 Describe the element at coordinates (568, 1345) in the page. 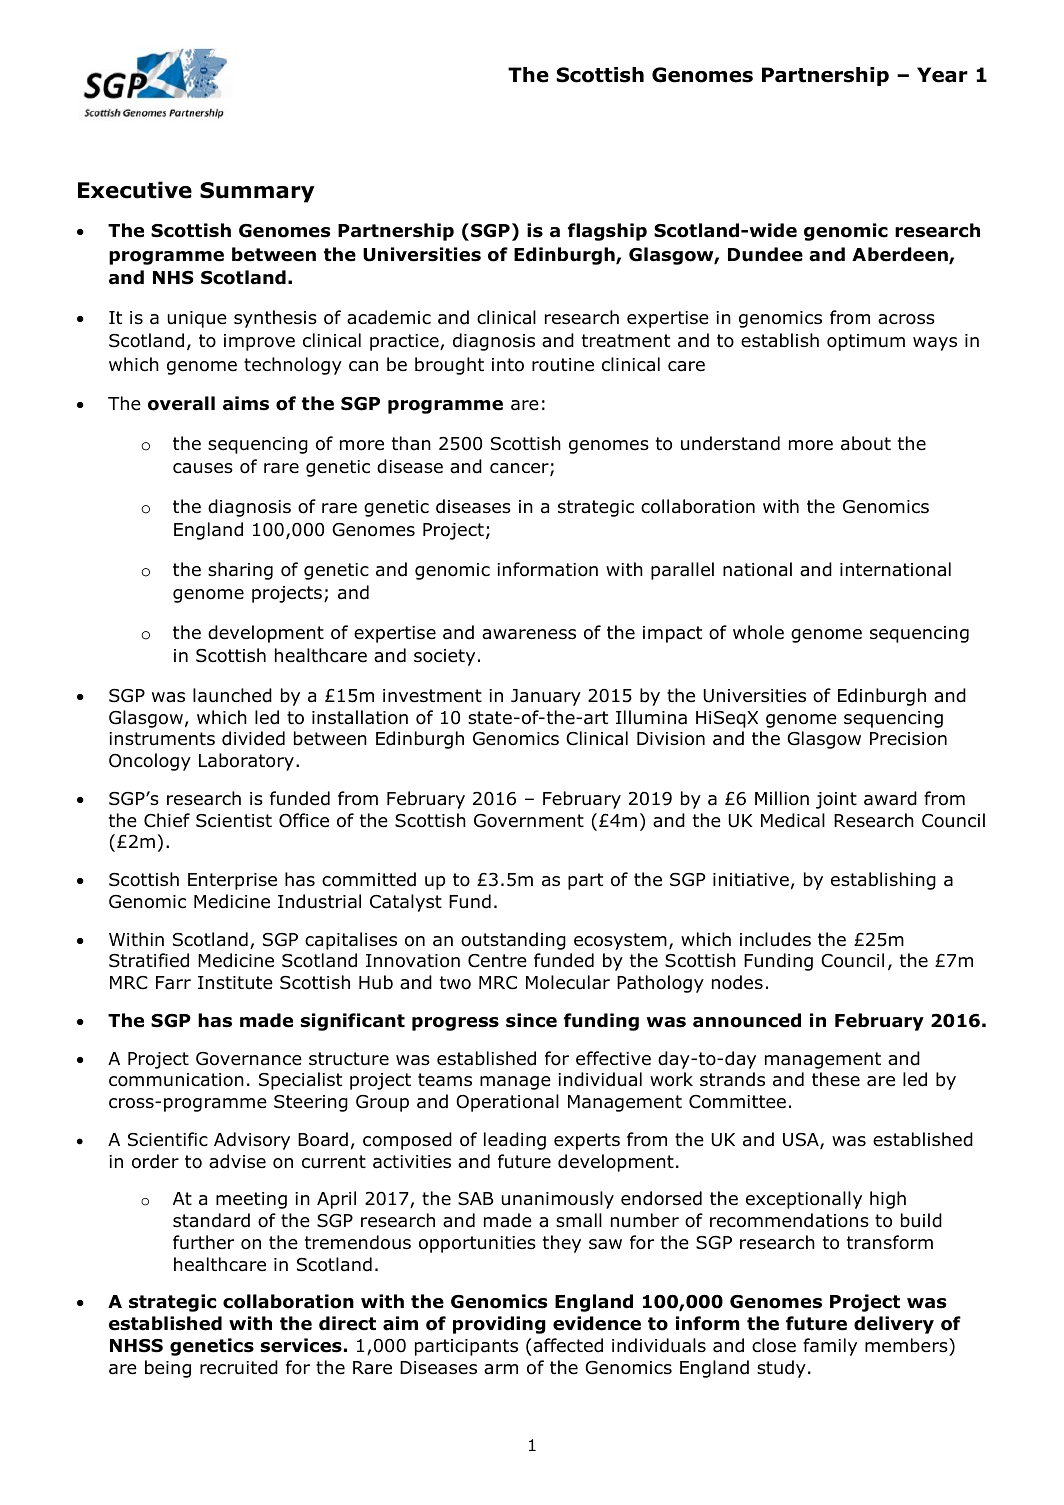

I see `affected` at that location.
